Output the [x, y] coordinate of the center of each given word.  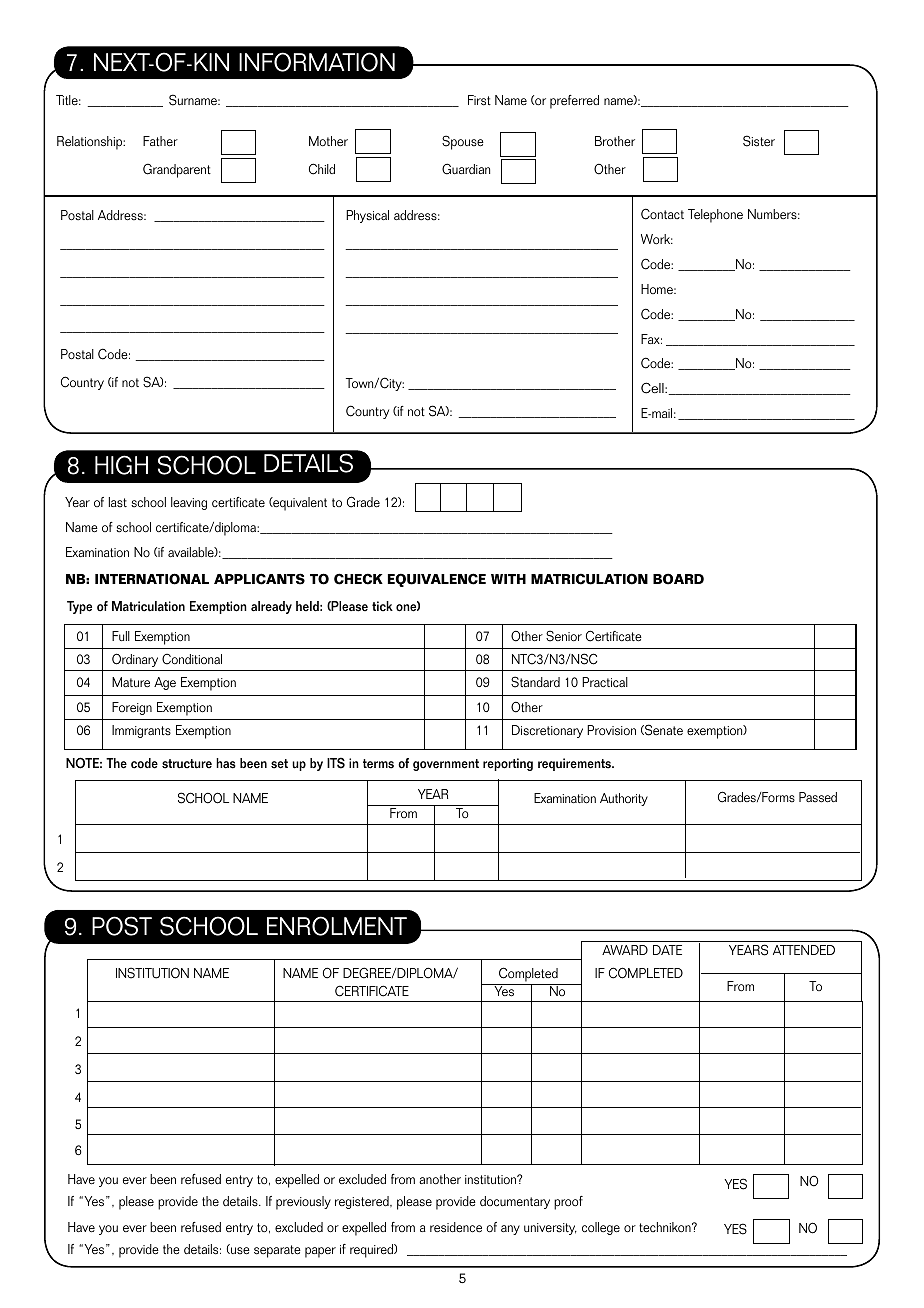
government [446, 765]
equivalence [437, 580]
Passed [818, 797]
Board [678, 579]
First [479, 100]
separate [277, 1251]
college [601, 1228]
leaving [189, 503]
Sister [759, 141]
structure [187, 764]
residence [456, 1227]
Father [160, 141]
